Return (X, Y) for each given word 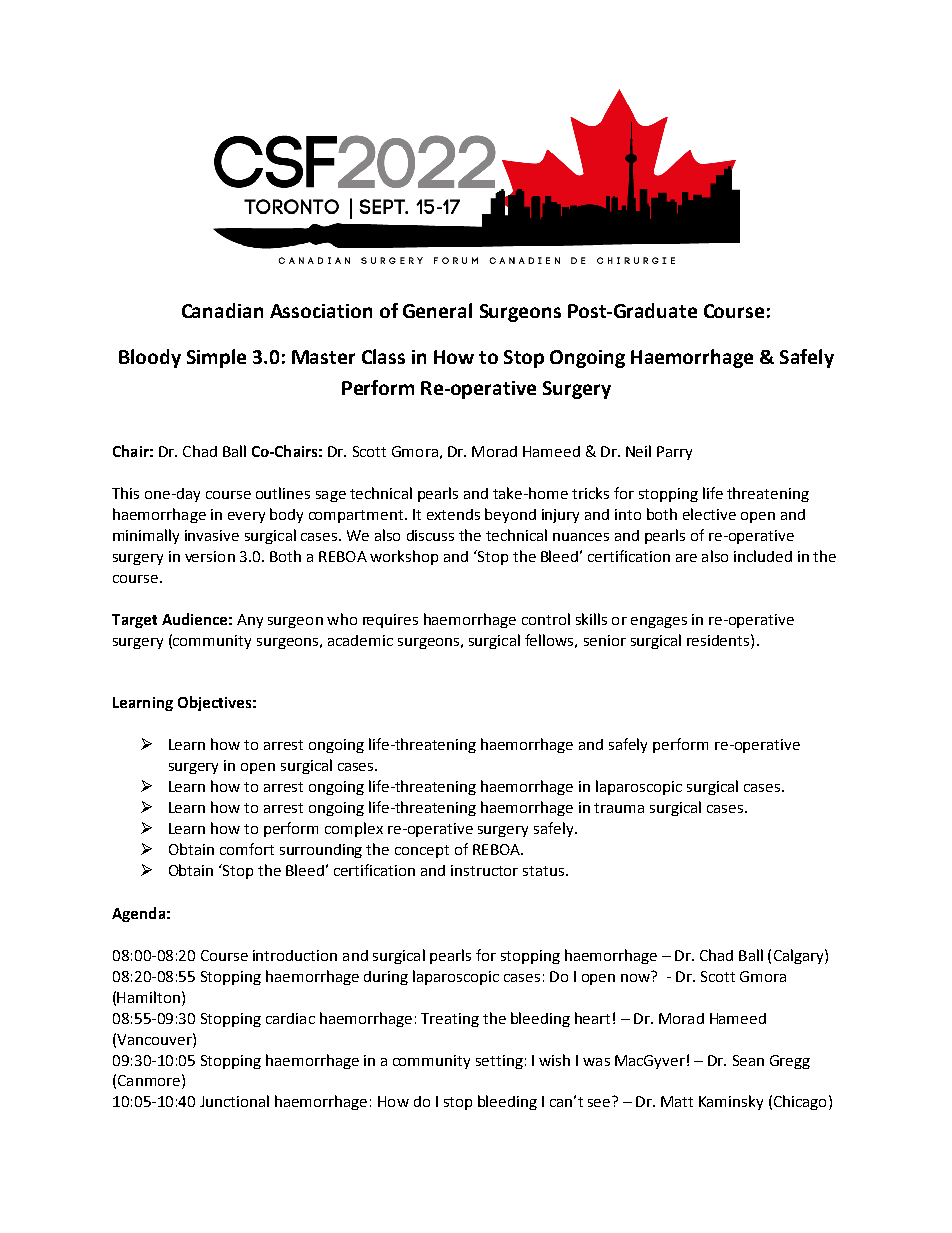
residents (719, 640)
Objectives (214, 703)
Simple (216, 358)
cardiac (290, 1018)
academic (360, 640)
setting (499, 1062)
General (437, 310)
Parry (674, 453)
